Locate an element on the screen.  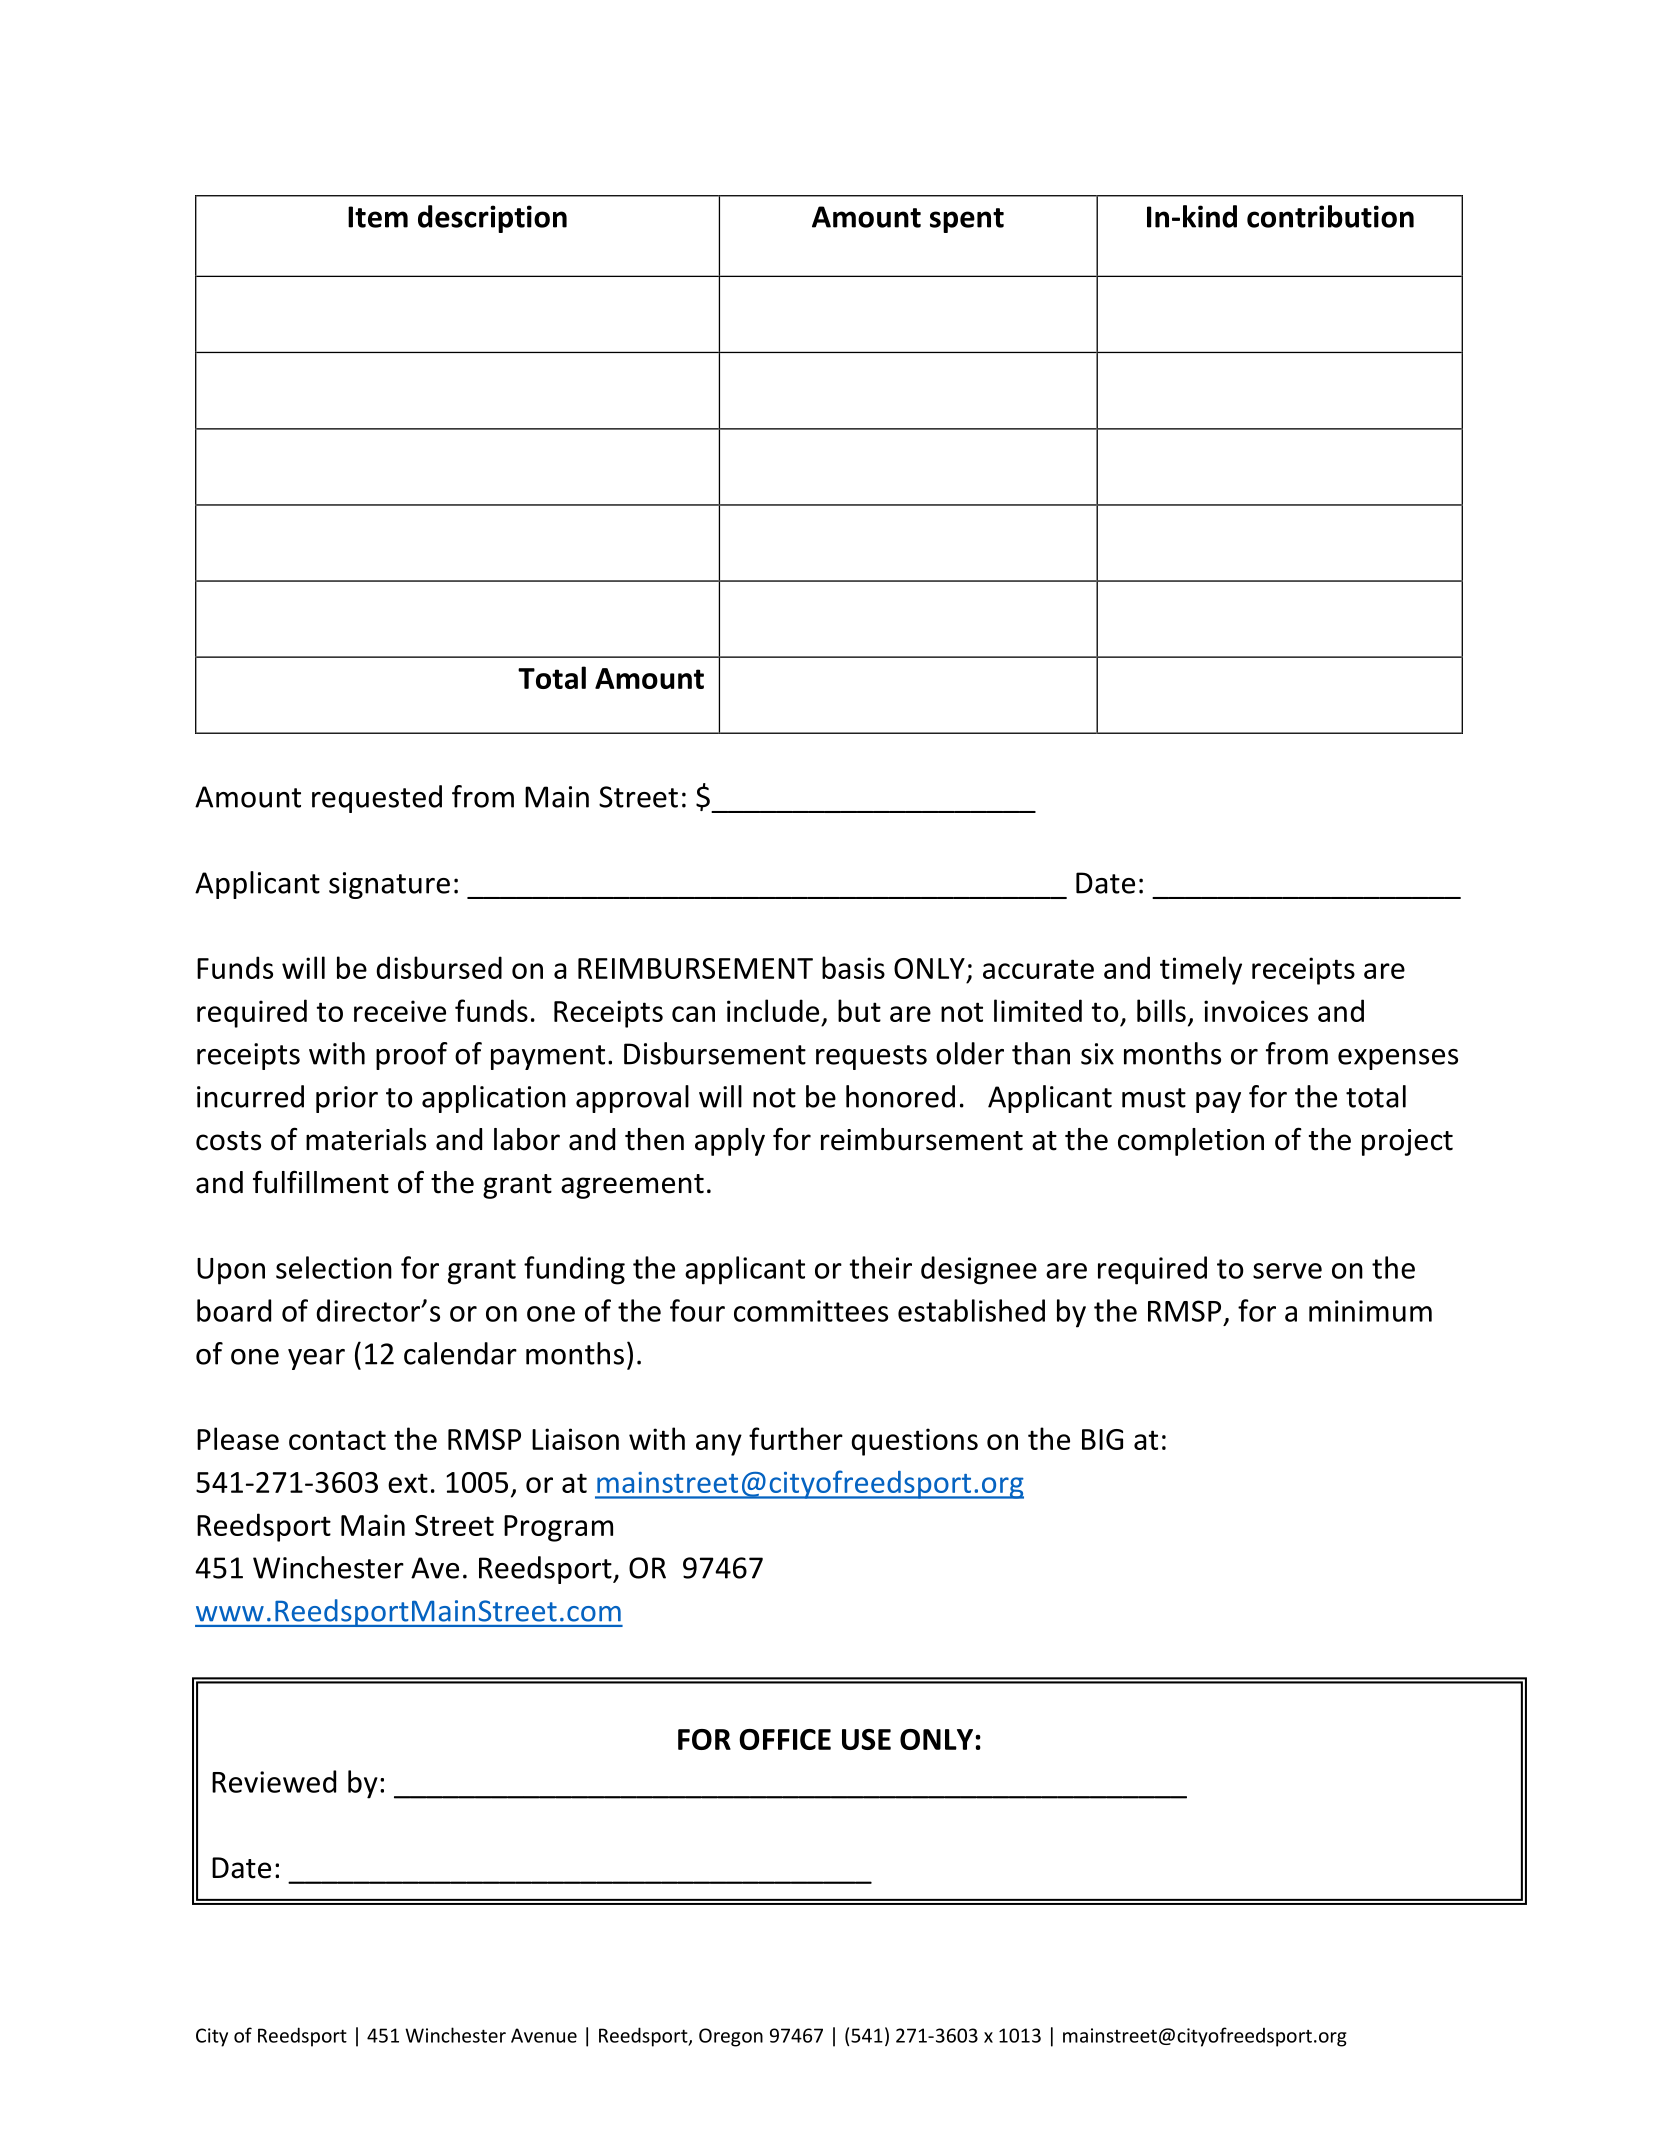
Avenue is located at coordinates (544, 2035).
